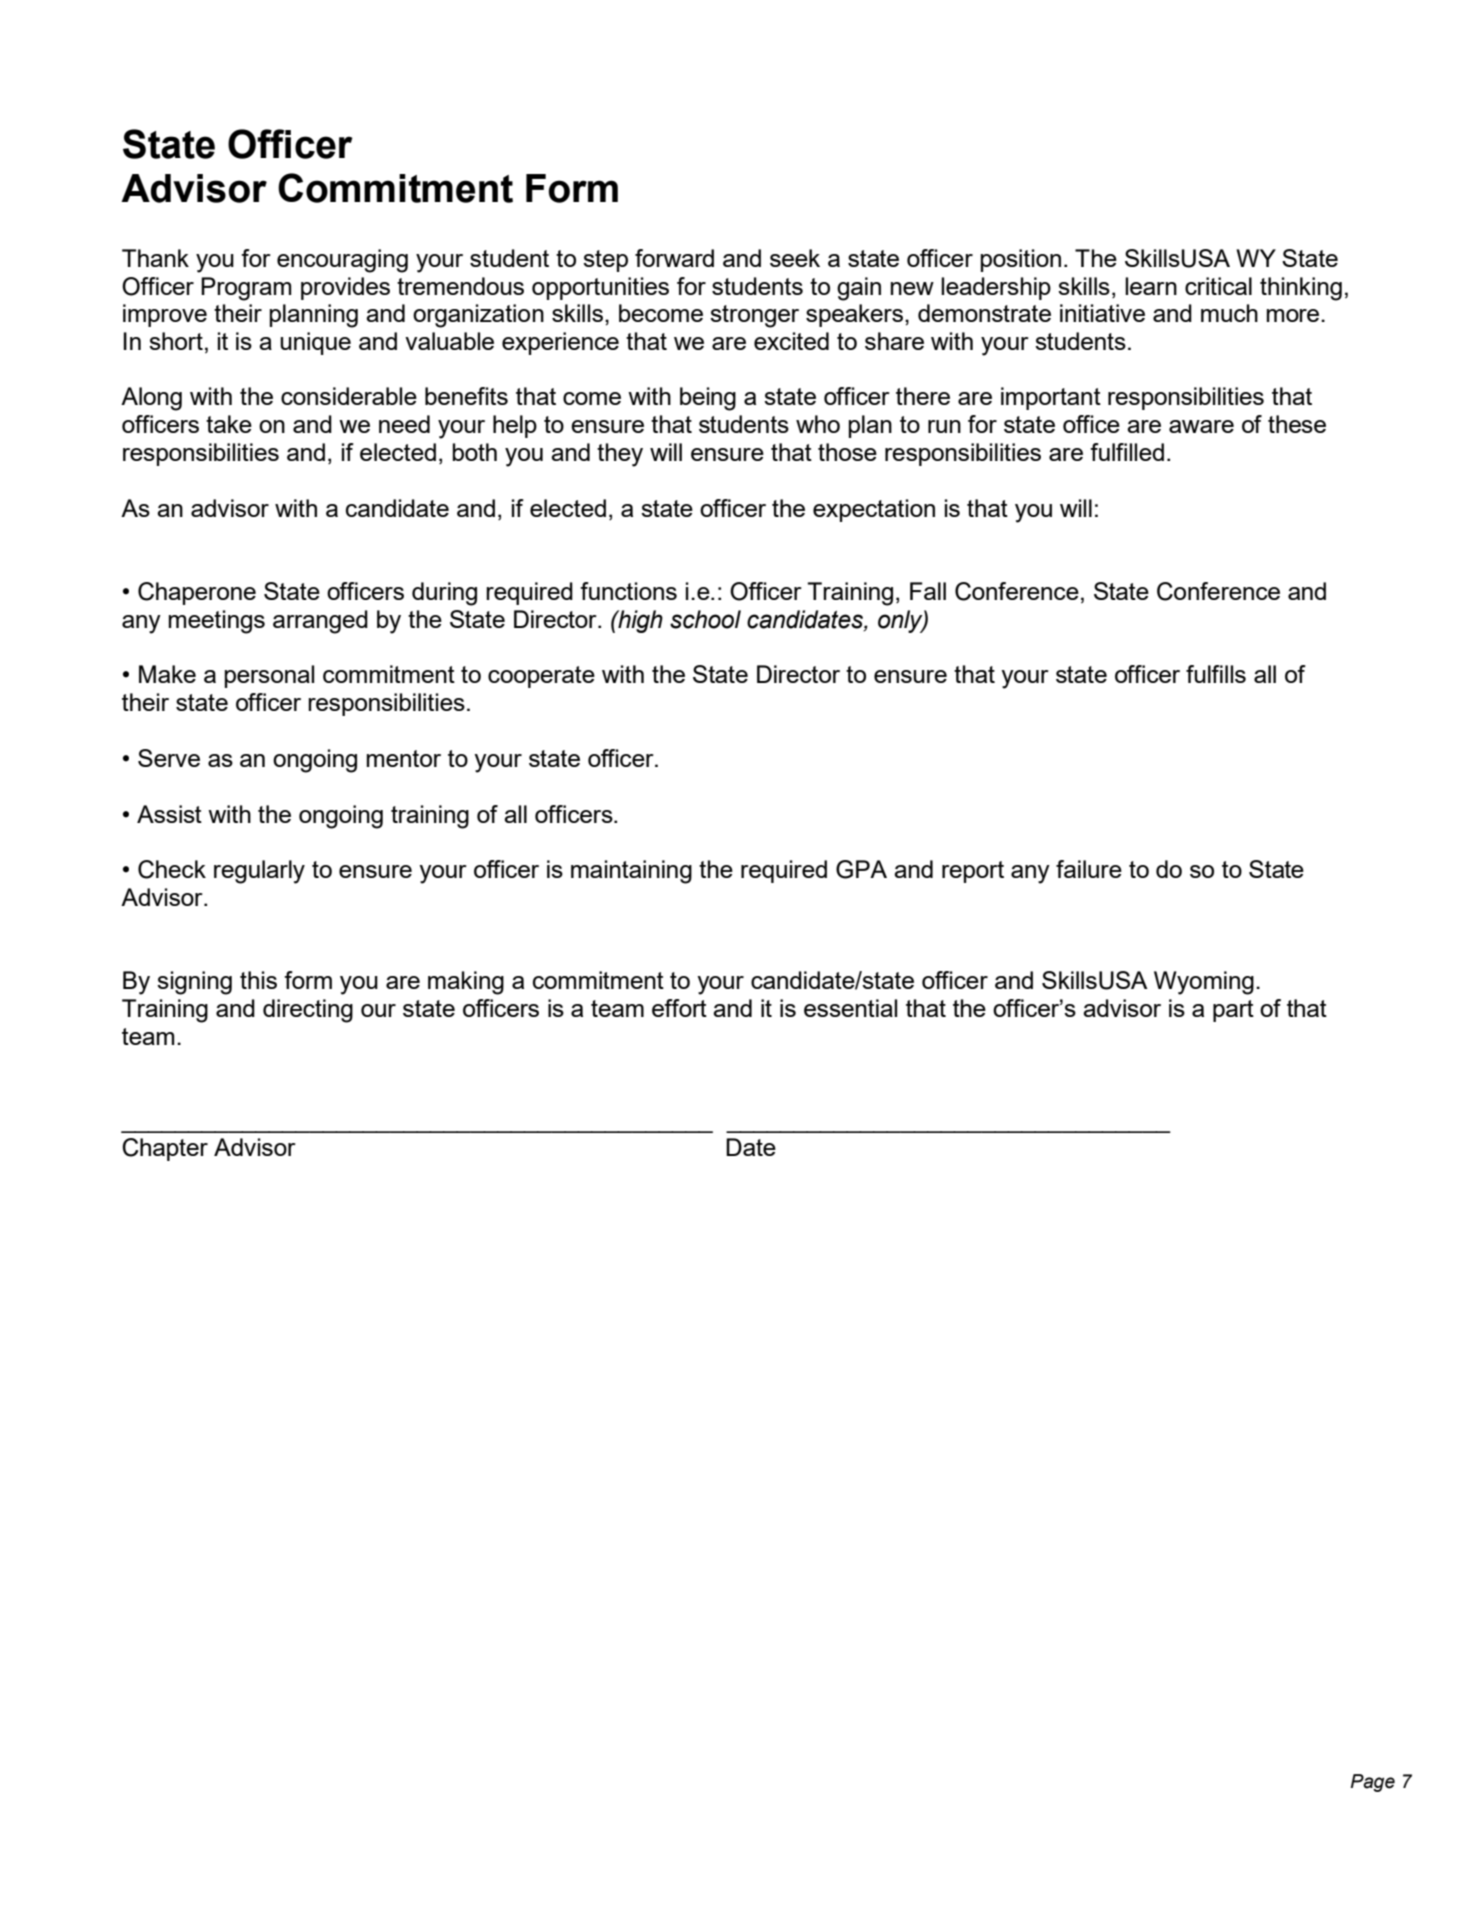 Image resolution: width=1479 pixels, height=1914 pixels. Describe the element at coordinates (1233, 1011) in the screenshot. I see `part` at that location.
